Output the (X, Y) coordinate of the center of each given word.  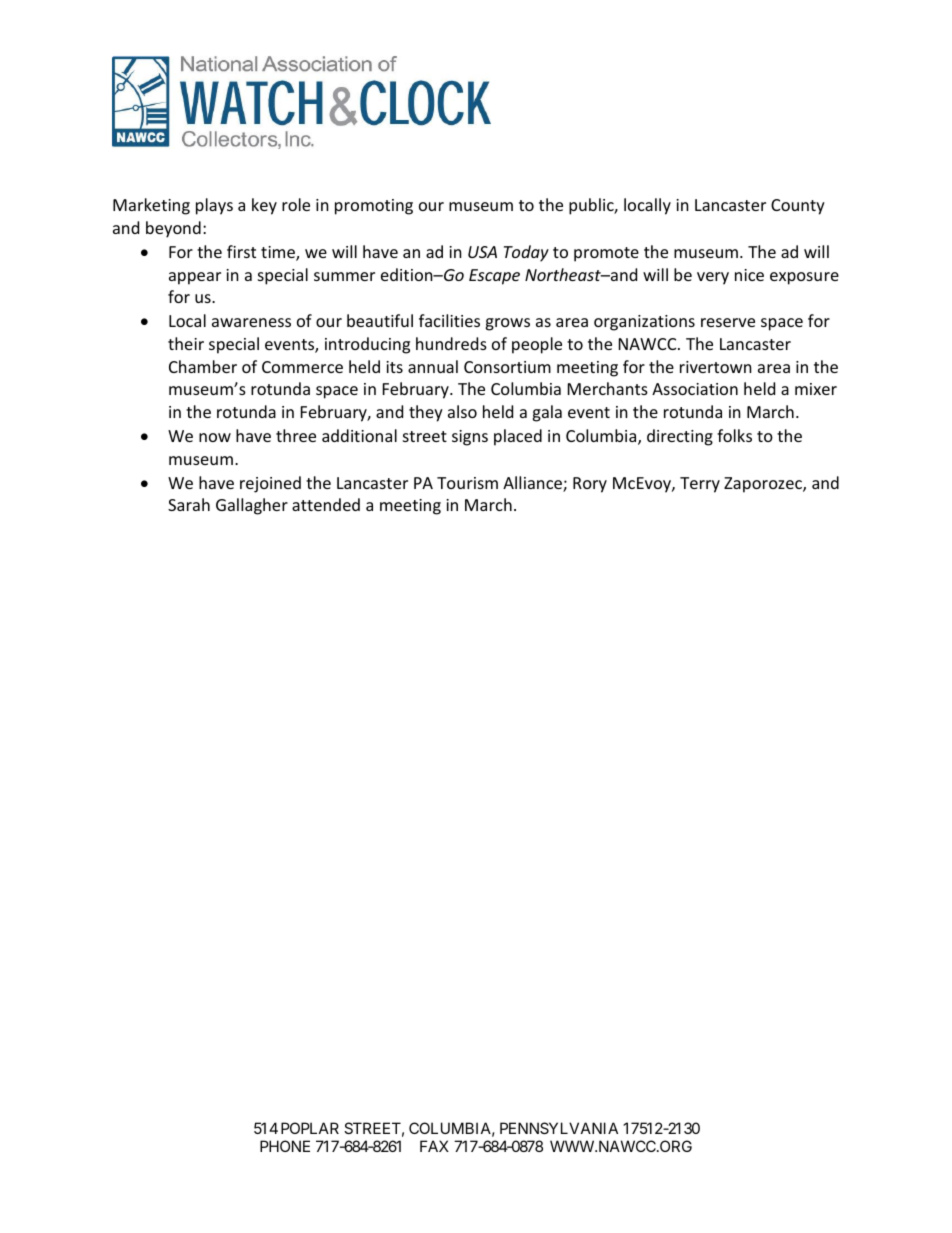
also (462, 411)
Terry (700, 485)
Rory (590, 485)
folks (734, 435)
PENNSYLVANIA (559, 1128)
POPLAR (310, 1128)
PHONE (285, 1146)
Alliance (533, 484)
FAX (434, 1146)
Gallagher (252, 506)
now (215, 437)
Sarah (189, 504)
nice (749, 275)
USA (482, 252)
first (241, 251)
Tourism (467, 483)
